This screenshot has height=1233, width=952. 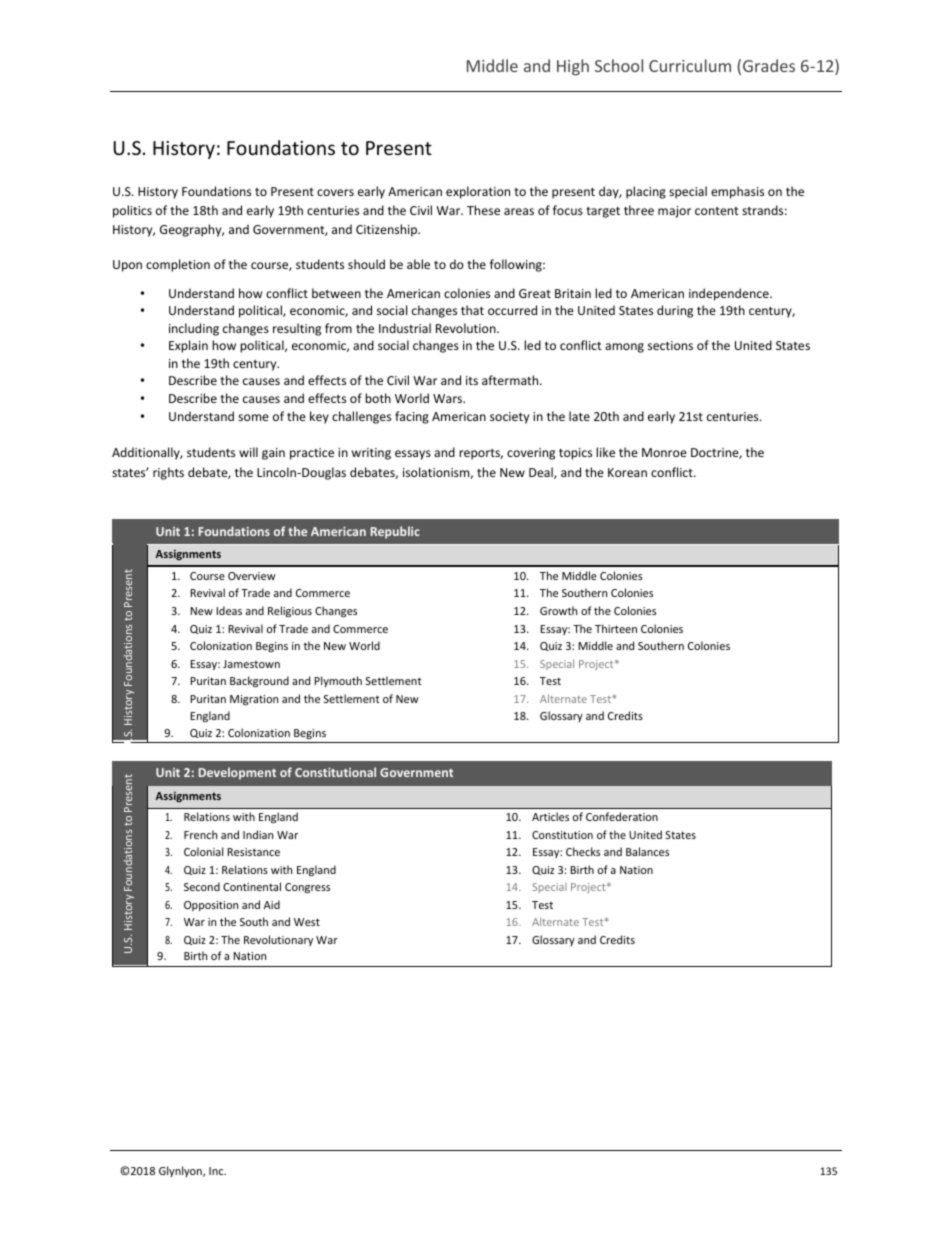 What do you see at coordinates (132, 211) in the screenshot?
I see `politics` at bounding box center [132, 211].
